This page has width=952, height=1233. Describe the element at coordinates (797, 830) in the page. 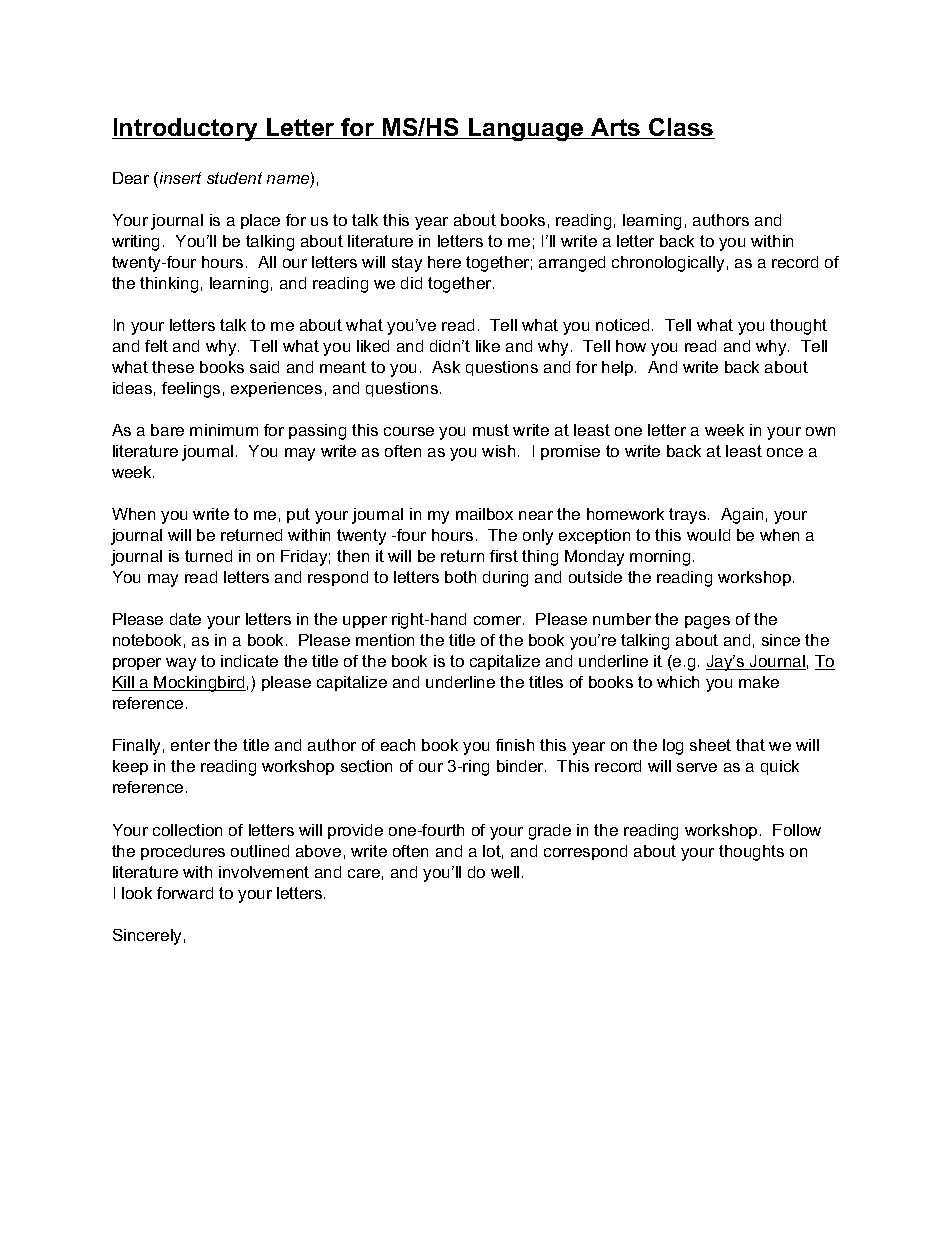

I see `Follow` at that location.
